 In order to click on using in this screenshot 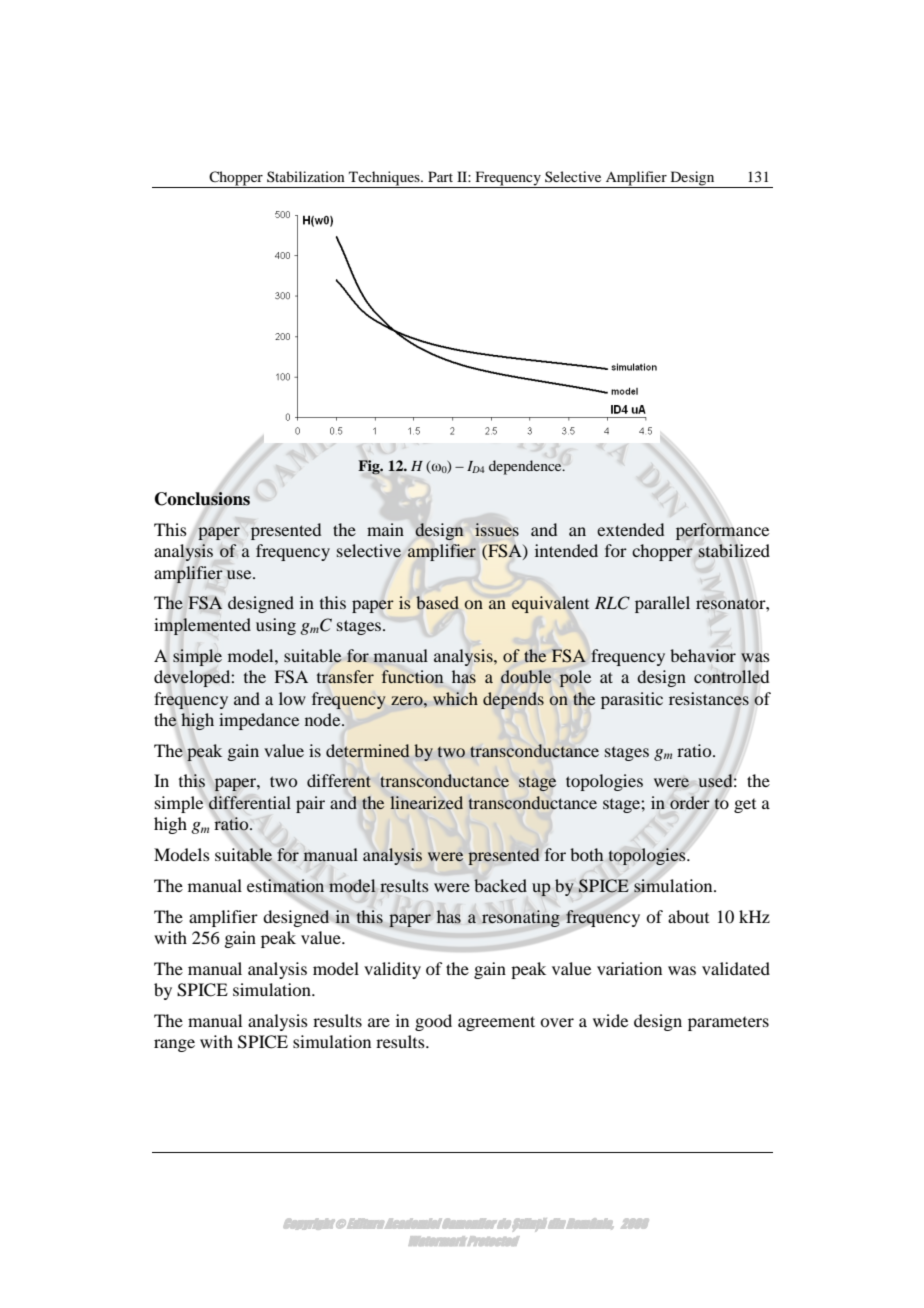, I will do `click(276, 626)`.
